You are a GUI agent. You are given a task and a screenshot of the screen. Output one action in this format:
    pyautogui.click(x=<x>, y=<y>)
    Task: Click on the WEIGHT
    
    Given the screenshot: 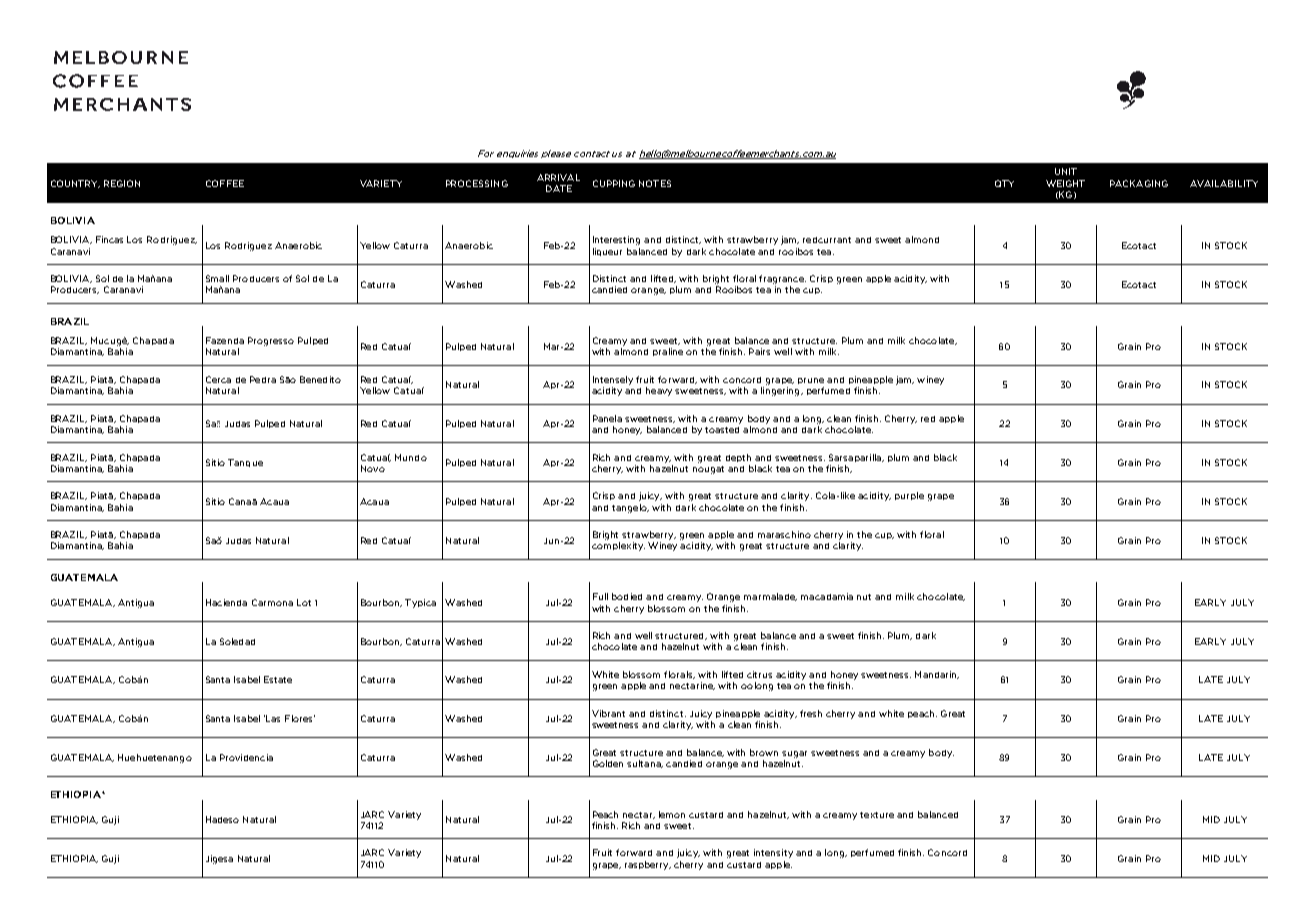 What is the action you would take?
    pyautogui.click(x=1065, y=183)
